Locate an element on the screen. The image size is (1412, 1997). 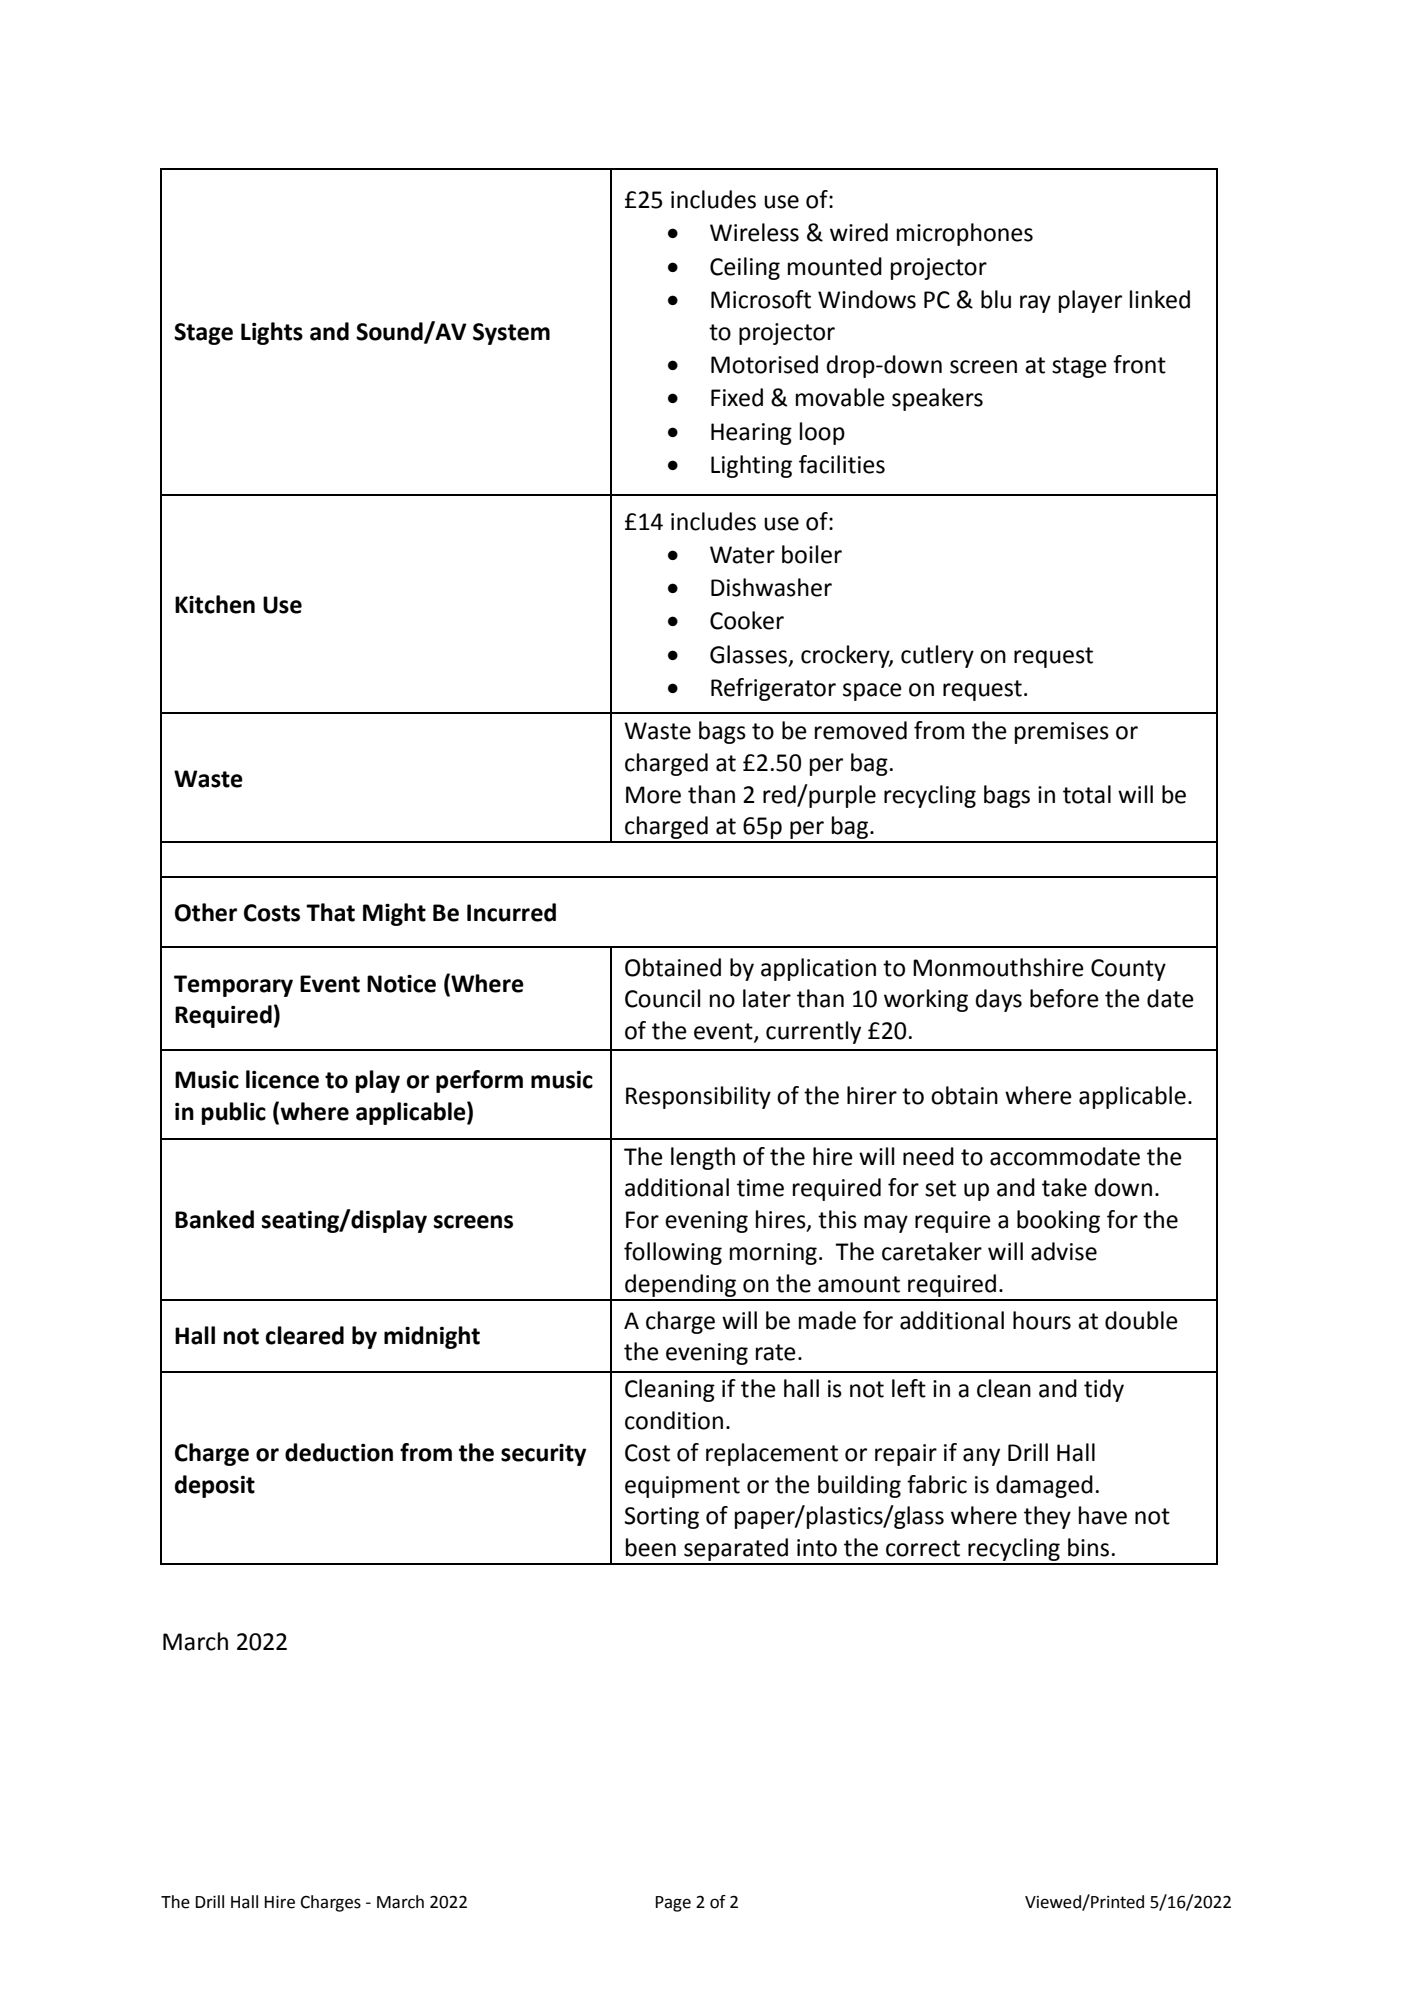
been is located at coordinates (651, 1547).
